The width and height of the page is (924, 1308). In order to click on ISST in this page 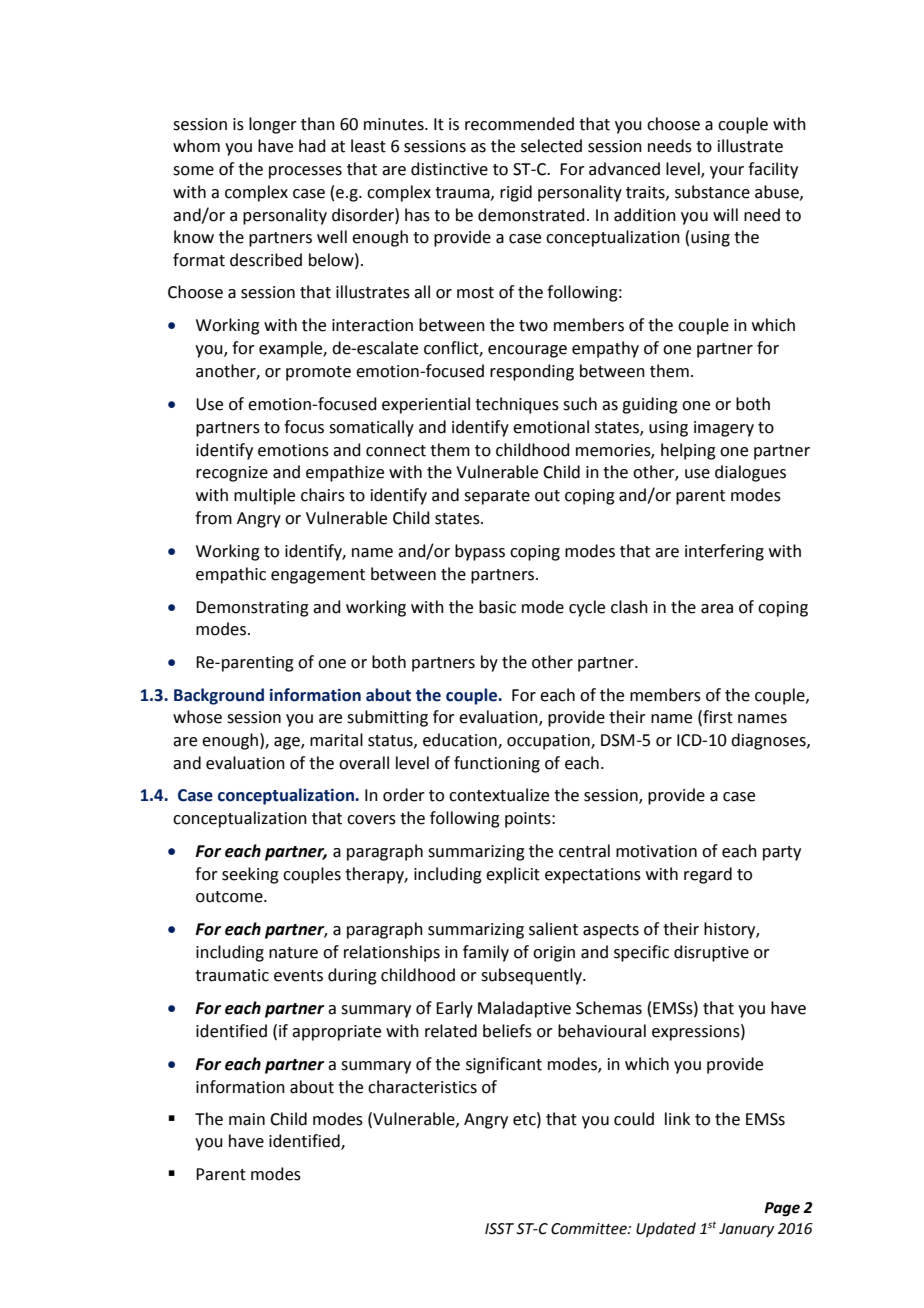, I will do `click(499, 1229)`.
